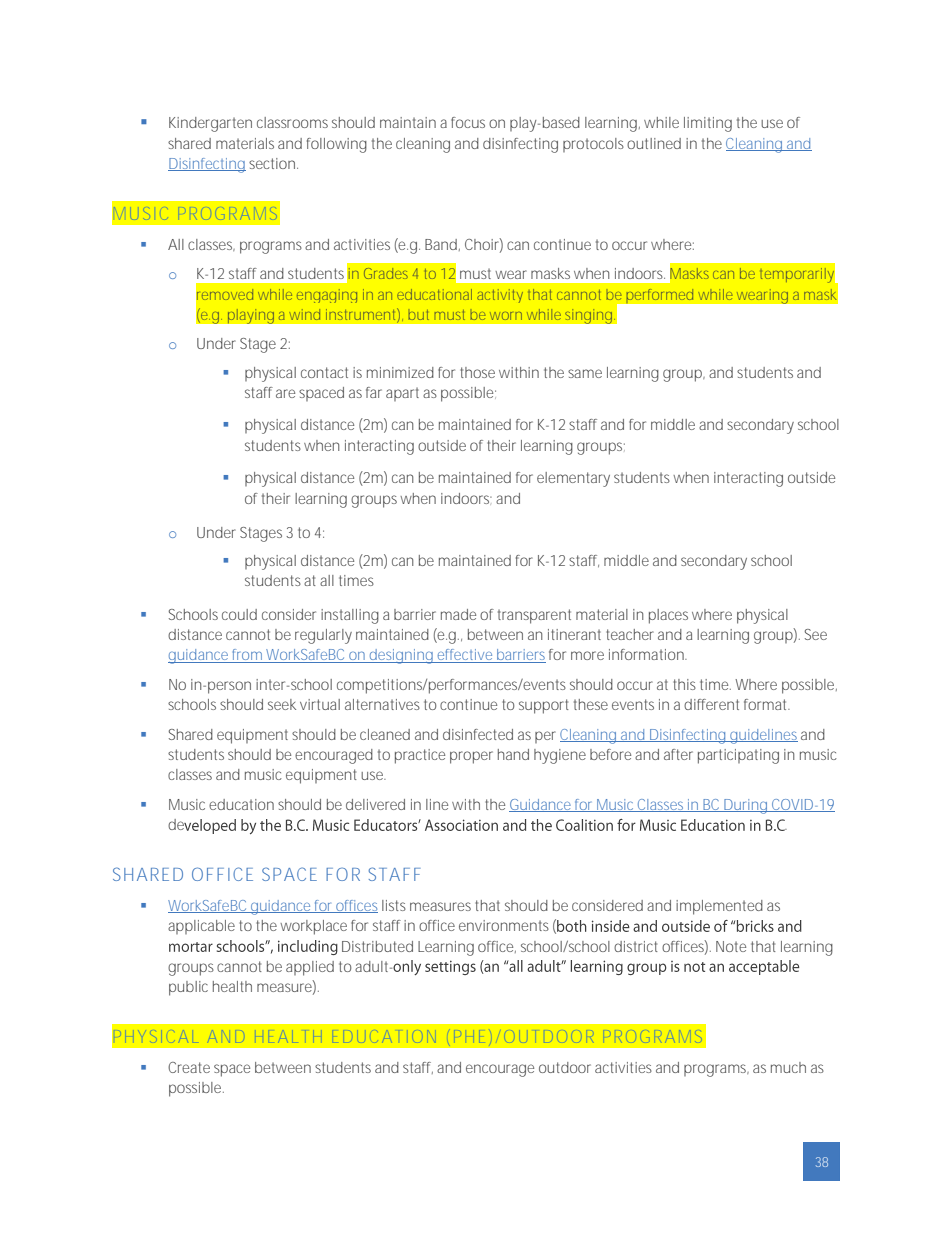 This image has width=952, height=1233. I want to click on places, so click(668, 616).
